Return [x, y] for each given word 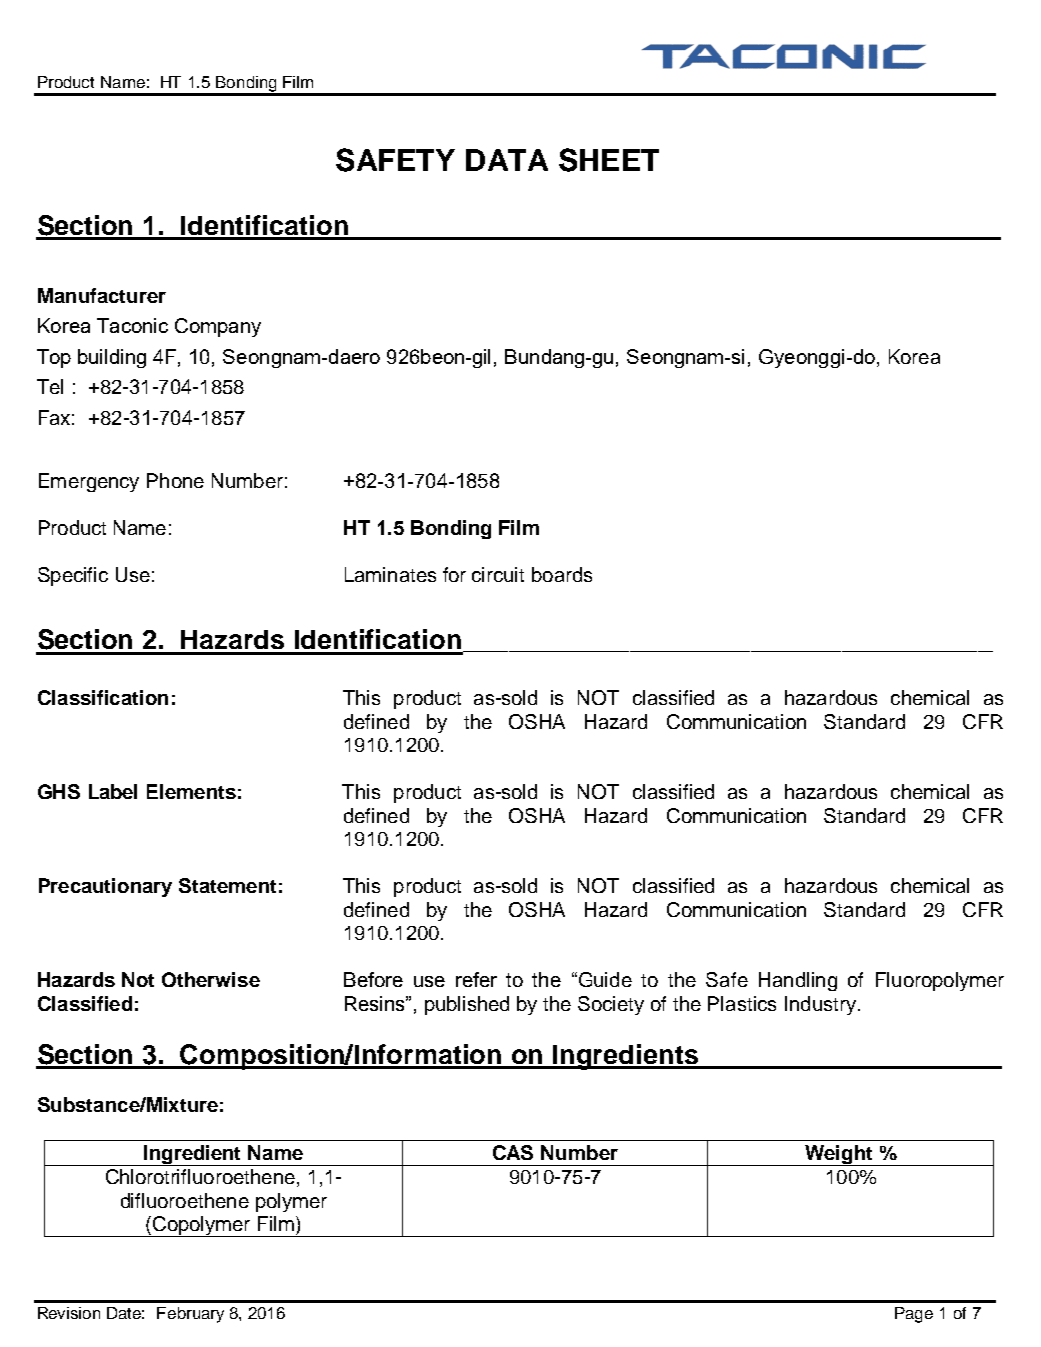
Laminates [390, 574]
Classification [103, 697]
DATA [507, 160]
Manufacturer [102, 295]
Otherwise [211, 979]
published [467, 1005]
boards [562, 574]
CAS [513, 1152]
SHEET [609, 160]
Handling [798, 981]
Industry [820, 1005]
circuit [498, 574]
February [190, 1315]
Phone [175, 480]
